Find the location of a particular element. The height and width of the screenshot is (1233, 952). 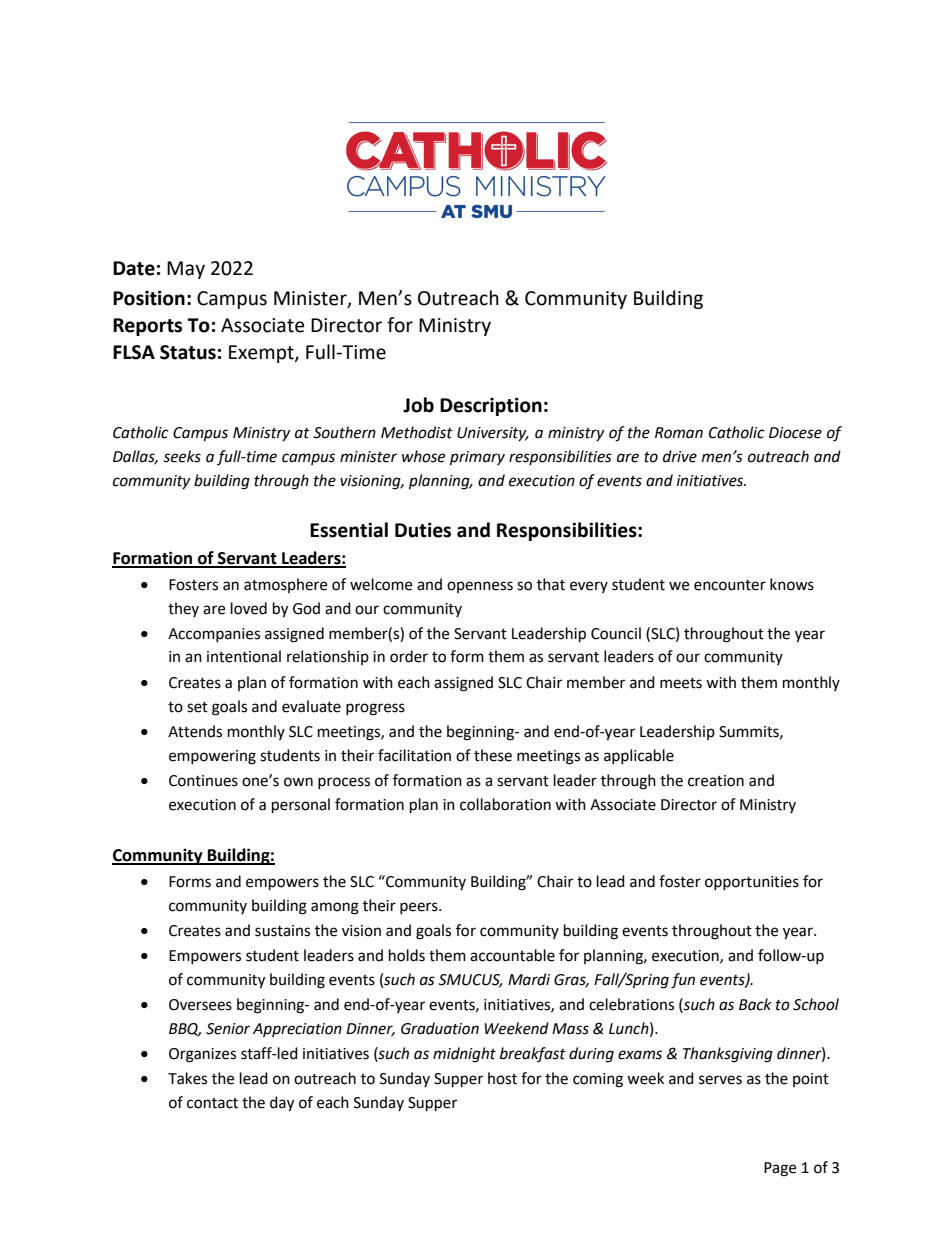

loved is located at coordinates (249, 608).
